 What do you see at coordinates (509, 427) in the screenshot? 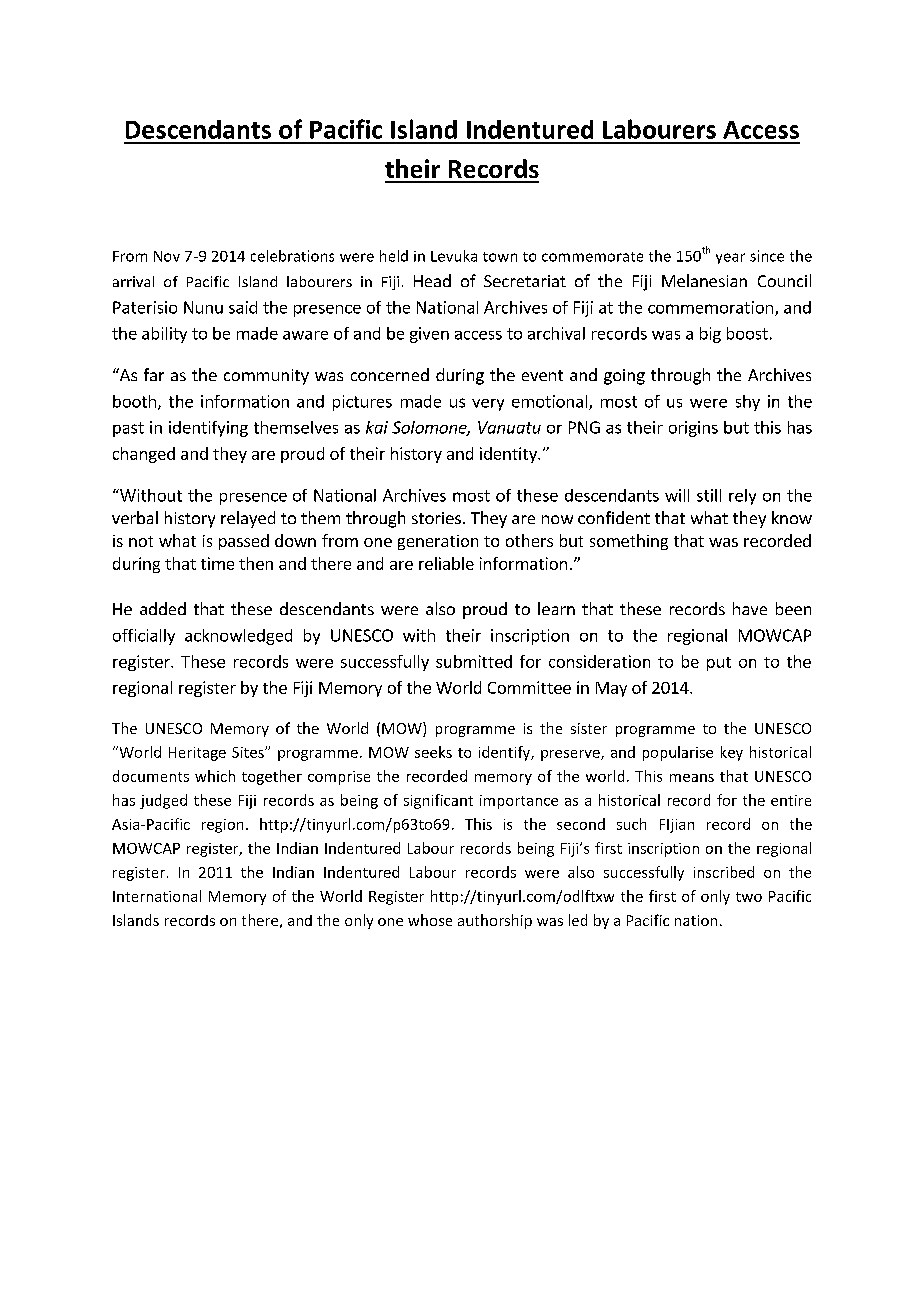
I see `Vanuatu` at bounding box center [509, 427].
